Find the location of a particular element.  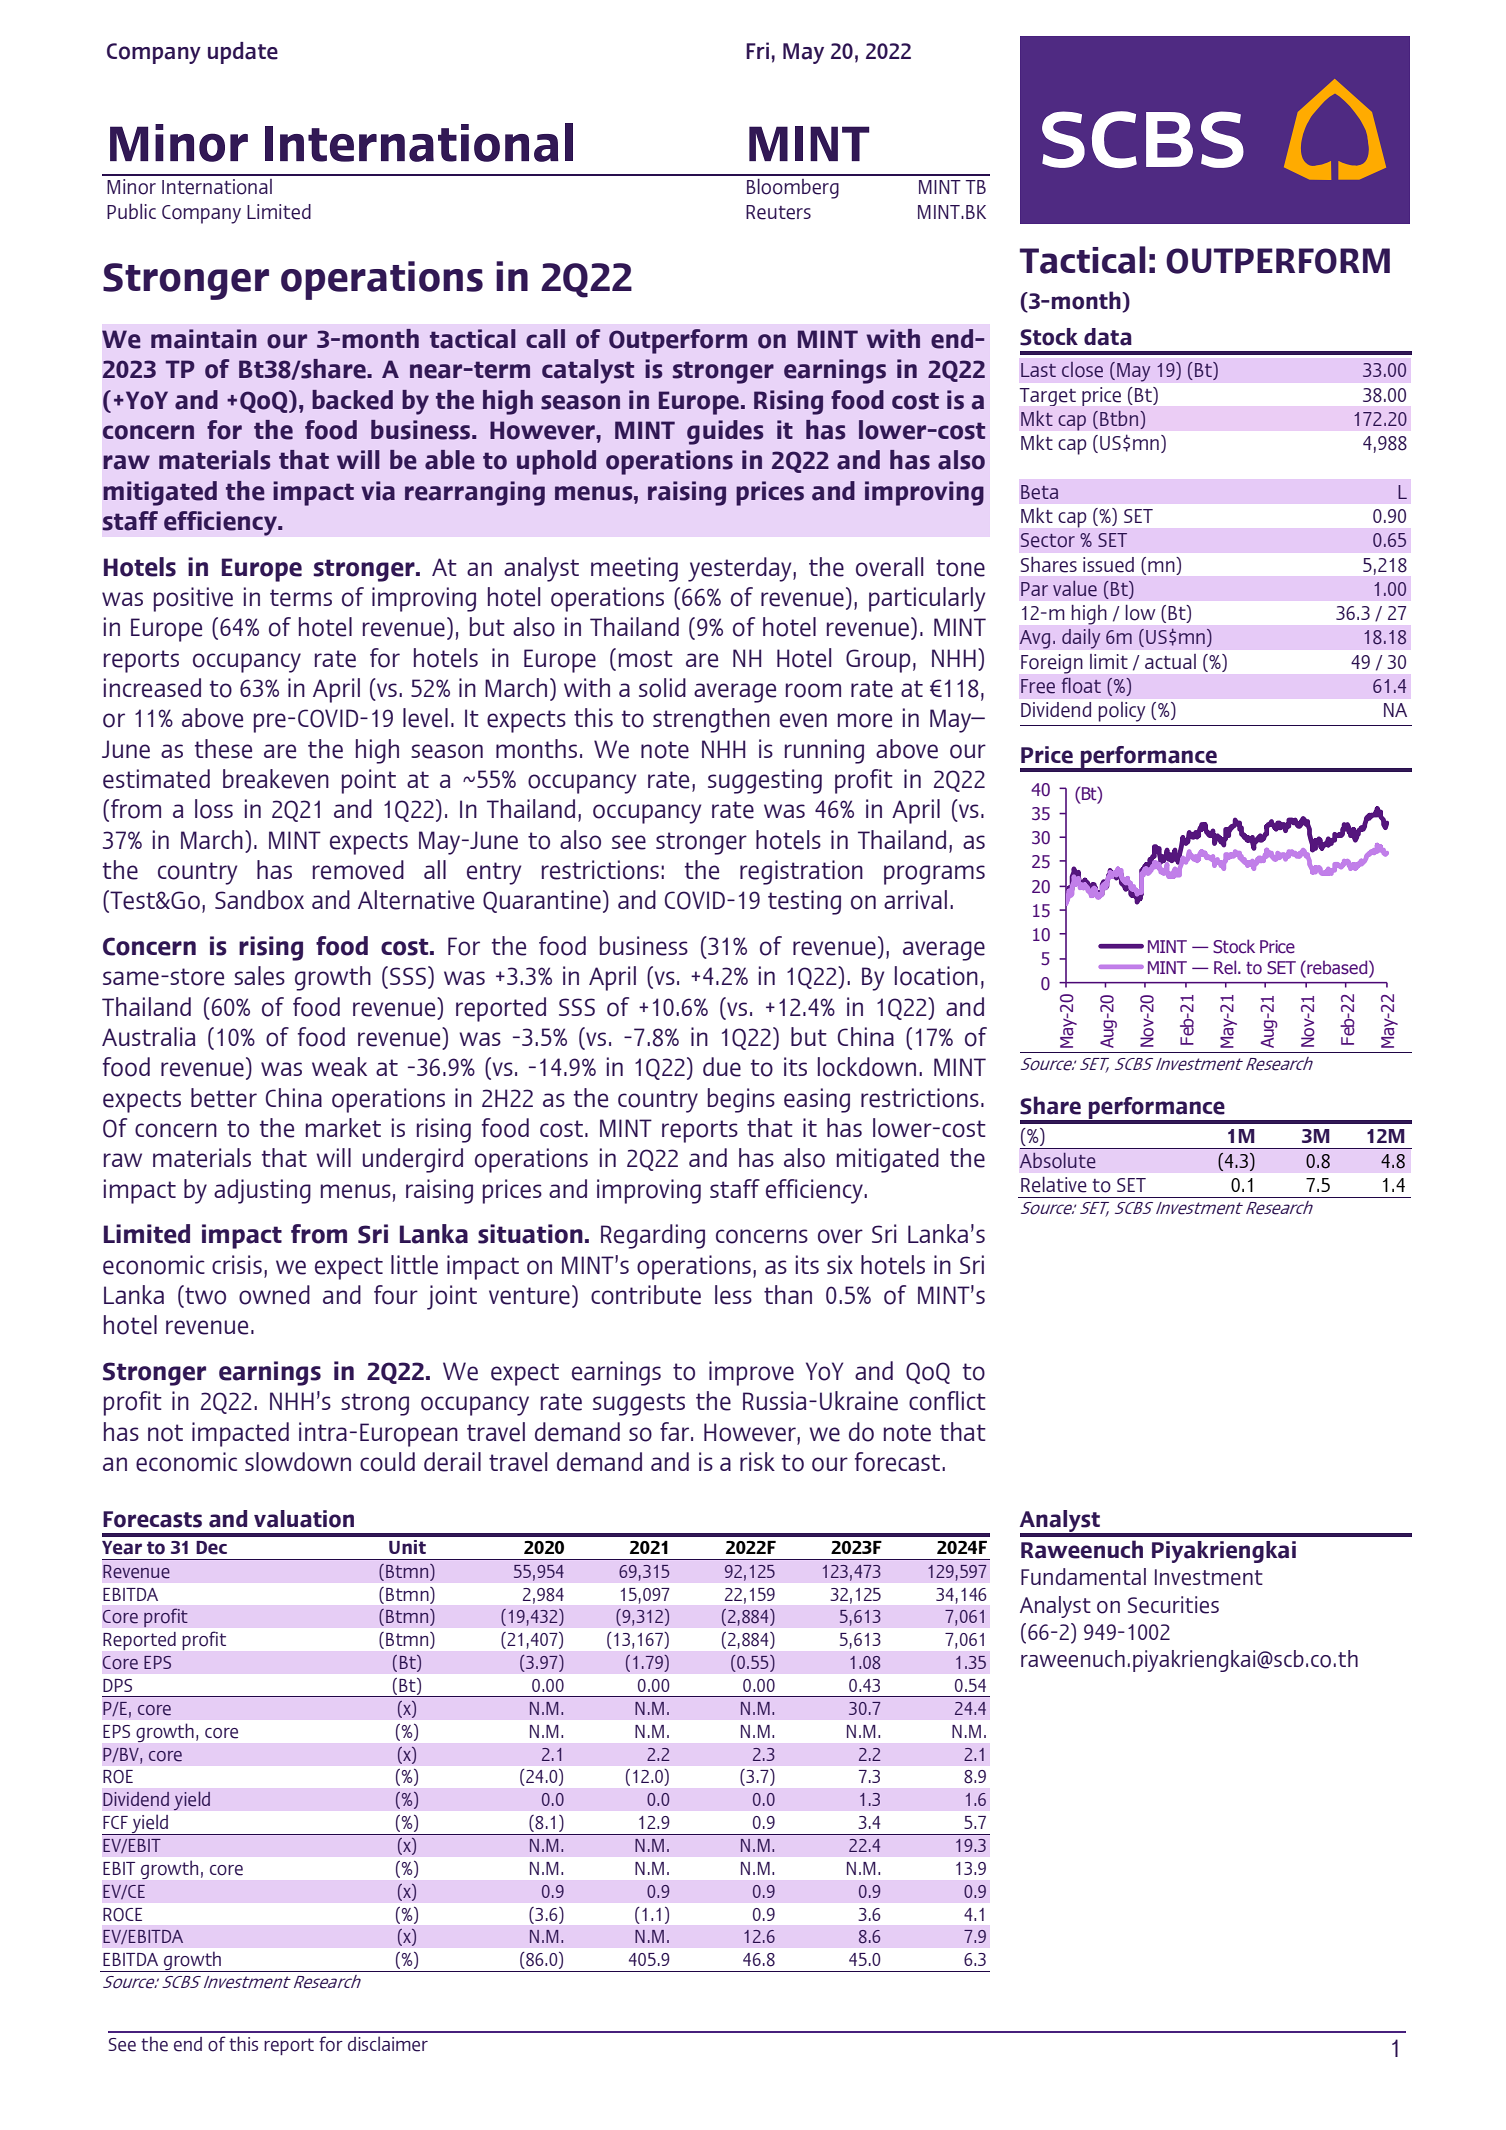

Regarding is located at coordinates (653, 1236).
